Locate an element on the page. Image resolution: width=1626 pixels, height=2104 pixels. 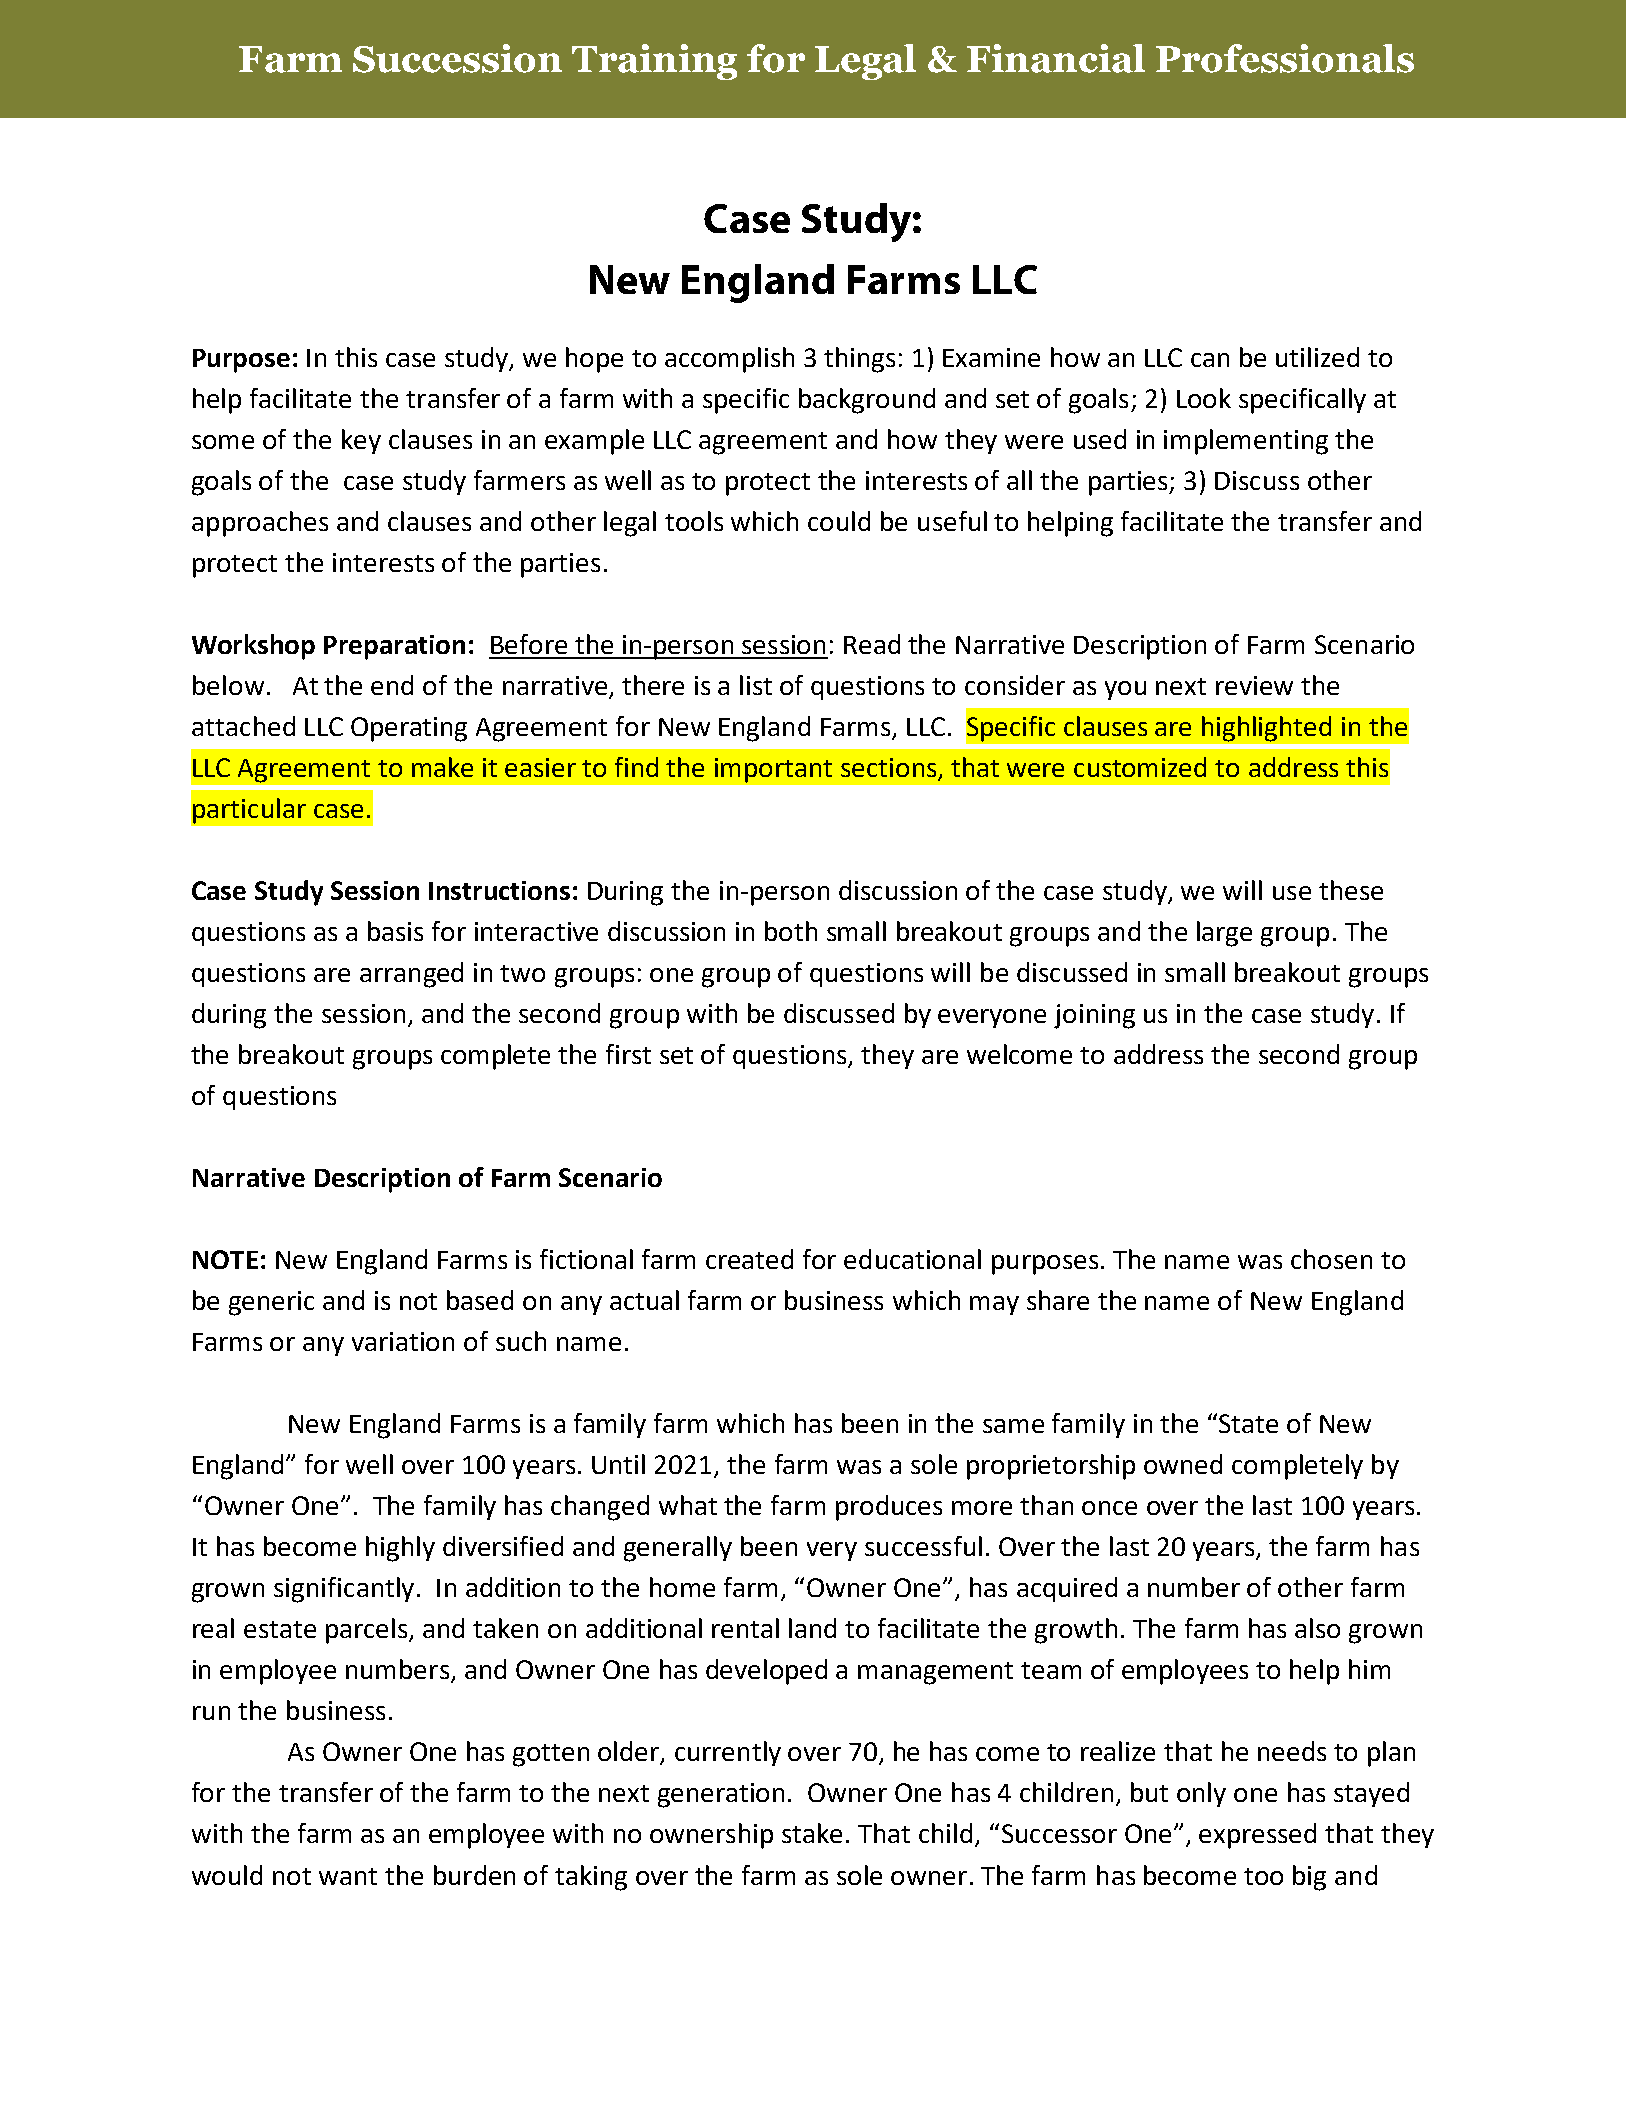
created is located at coordinates (749, 1259).
